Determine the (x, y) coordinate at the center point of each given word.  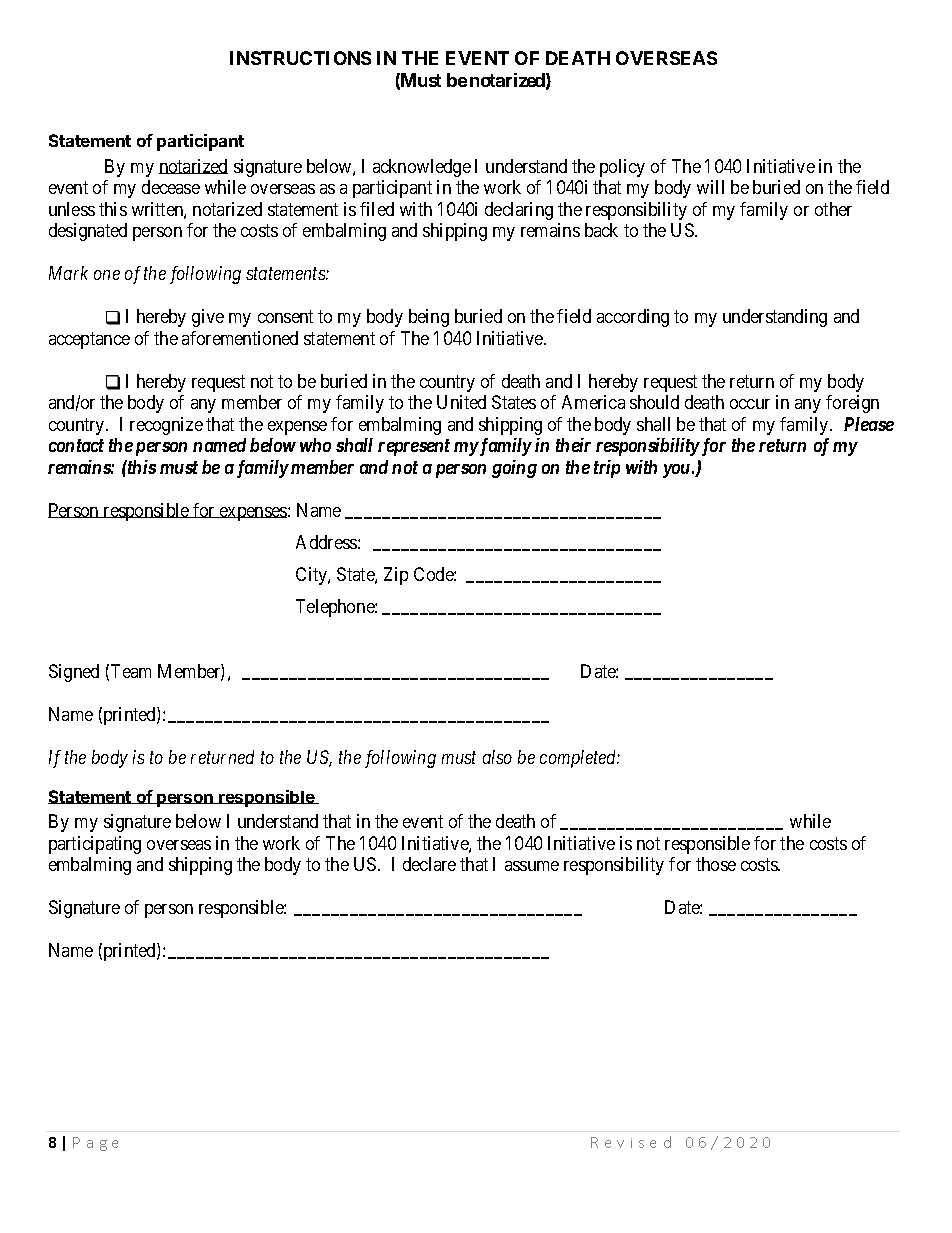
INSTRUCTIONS (300, 58)
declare (429, 864)
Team (131, 671)
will (710, 187)
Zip (396, 576)
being (429, 318)
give (208, 318)
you (676, 471)
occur (750, 404)
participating (95, 845)
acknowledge (422, 168)
